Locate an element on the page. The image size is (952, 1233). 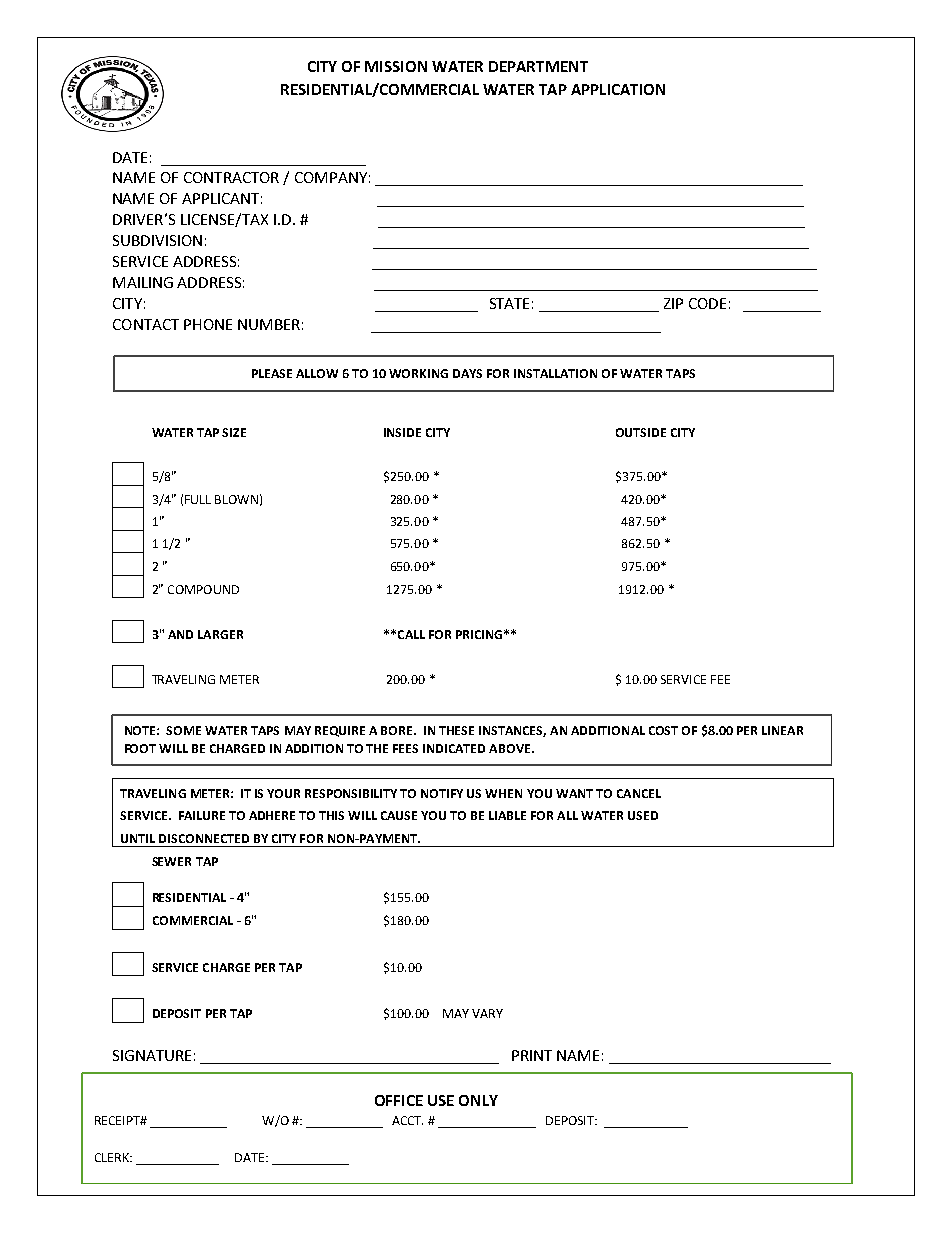
FAILURE is located at coordinates (202, 815).
